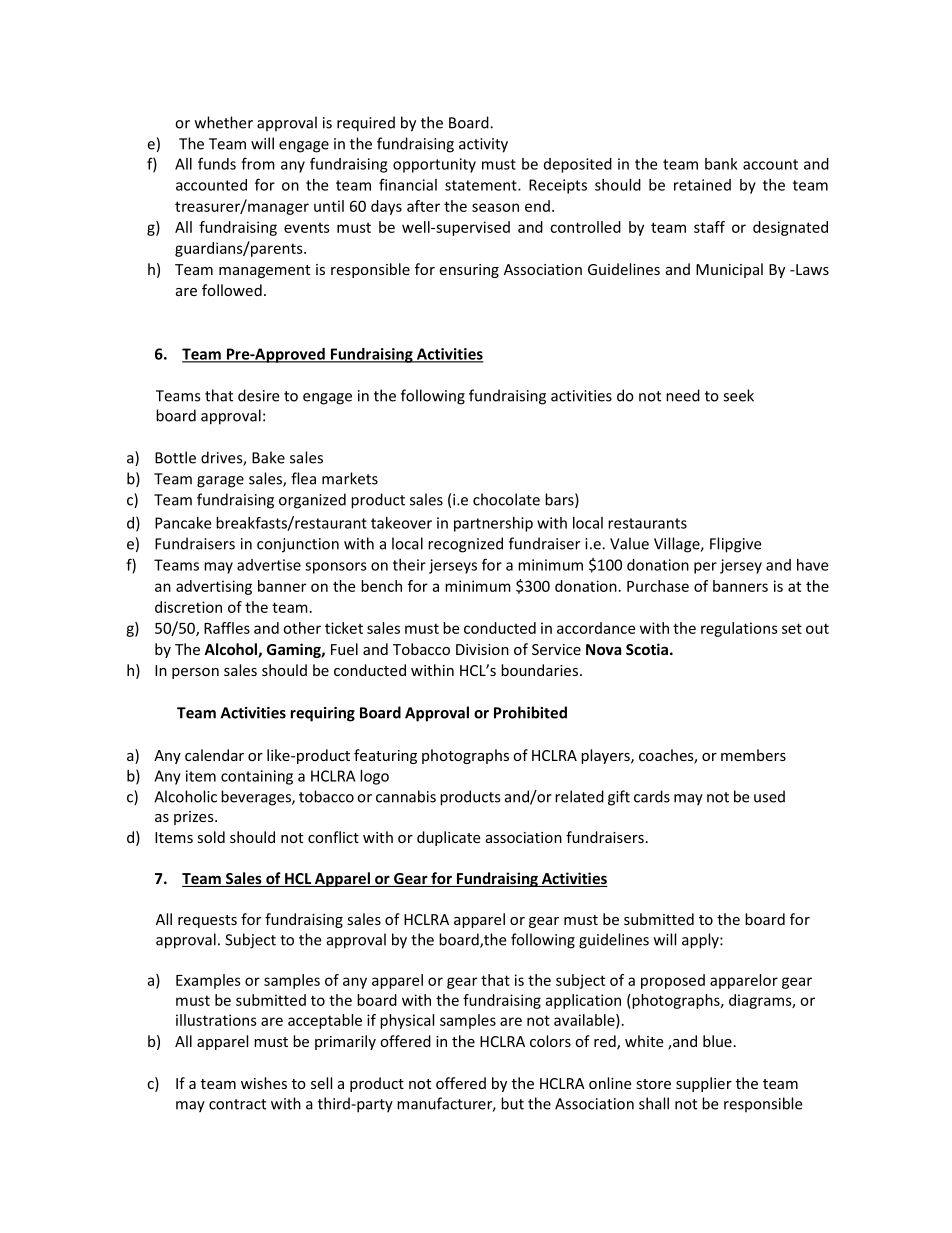 The height and width of the screenshot is (1233, 952). Describe the element at coordinates (721, 164) in the screenshot. I see `bank` at that location.
